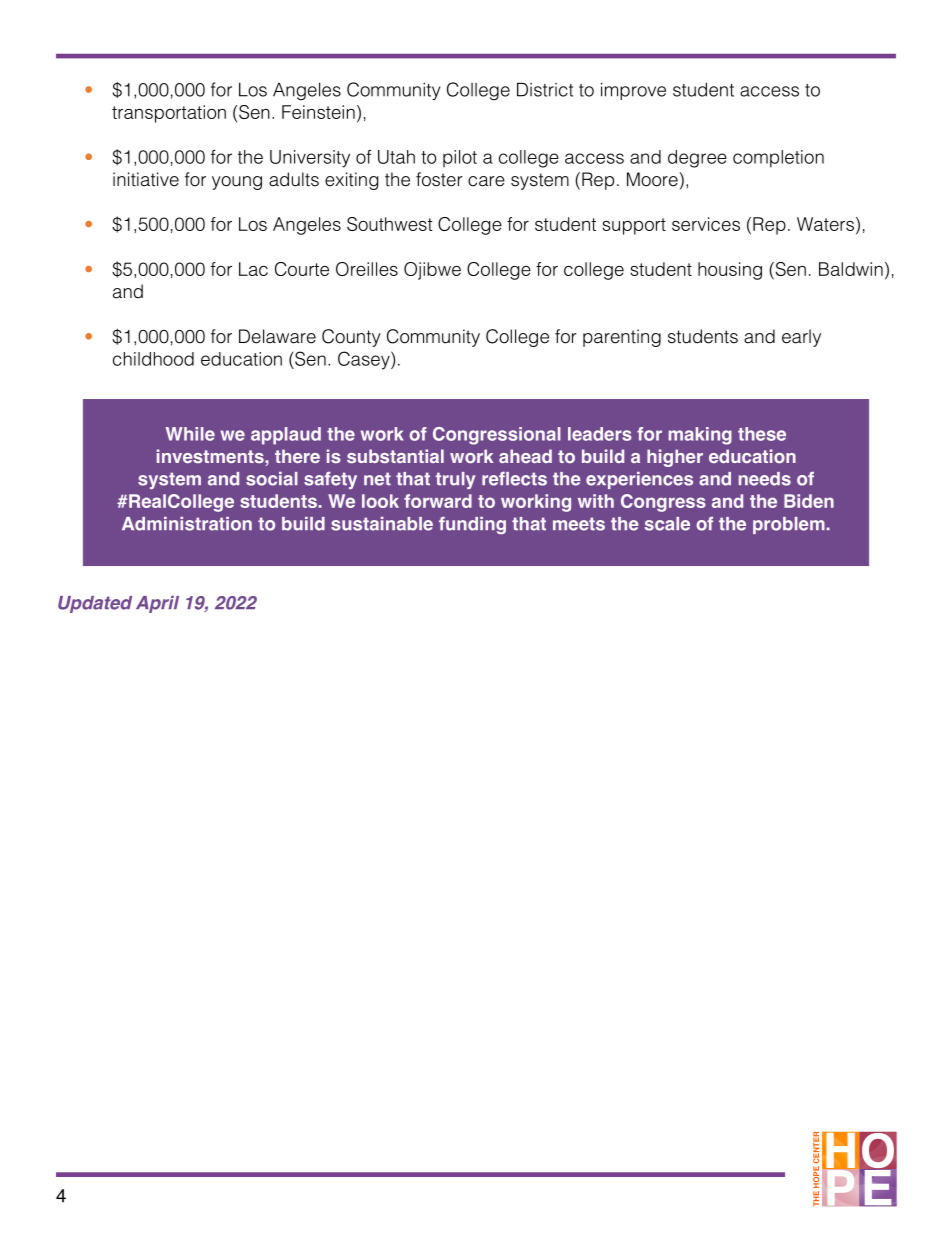 The image size is (952, 1233). I want to click on improve, so click(633, 91).
